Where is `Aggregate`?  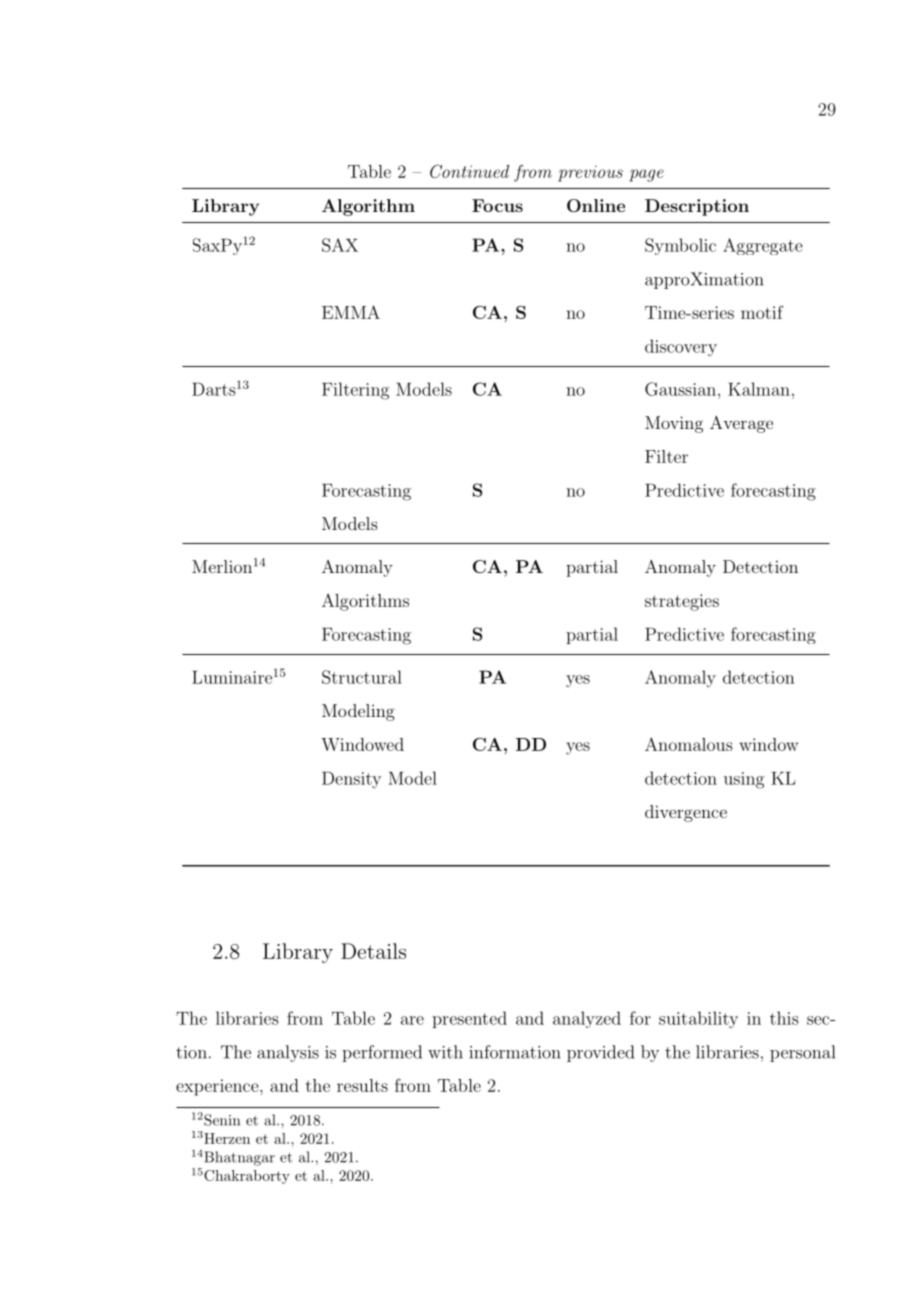
Aggregate is located at coordinates (763, 246).
